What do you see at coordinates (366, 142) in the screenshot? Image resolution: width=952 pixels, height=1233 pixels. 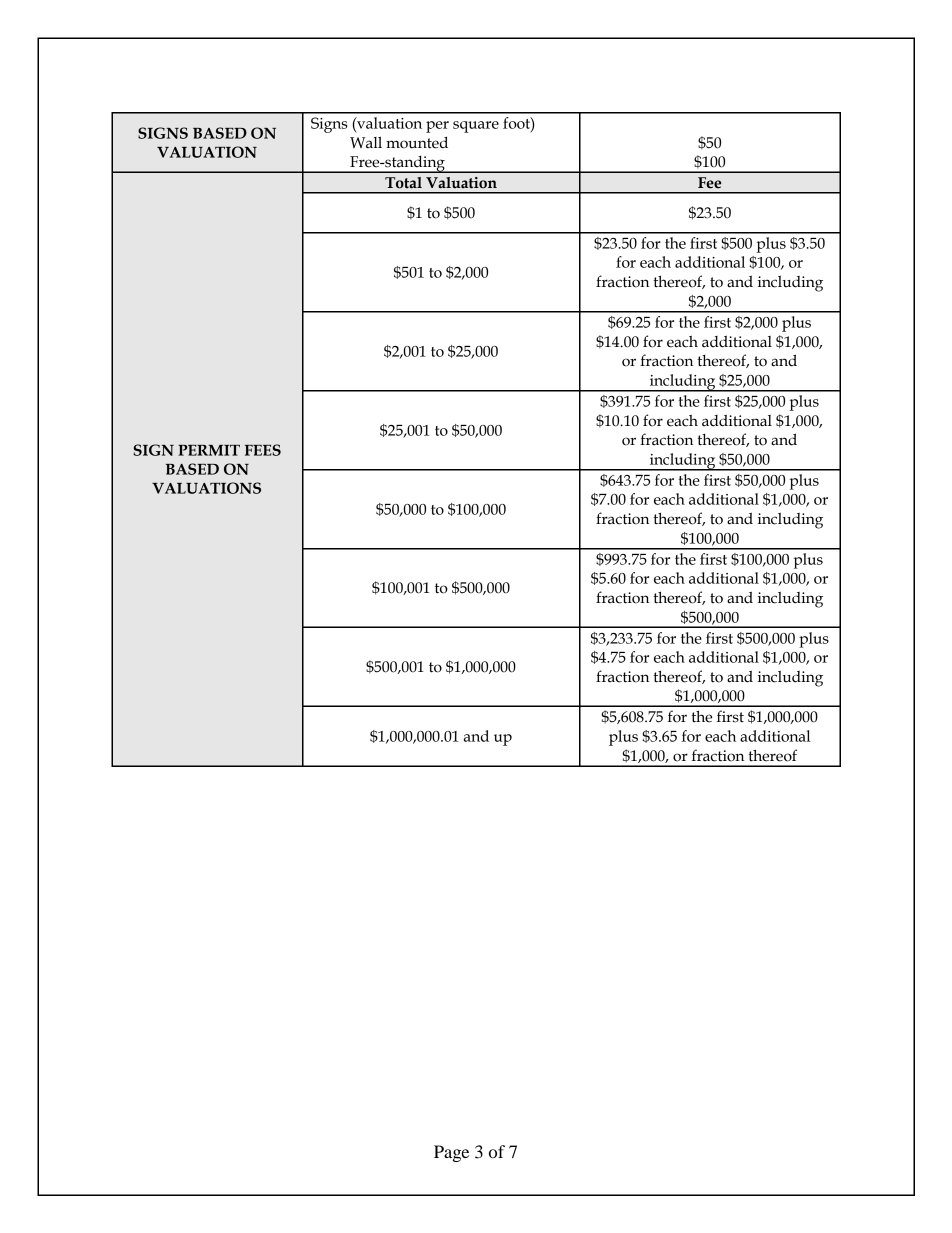 I see `Wall` at bounding box center [366, 142].
